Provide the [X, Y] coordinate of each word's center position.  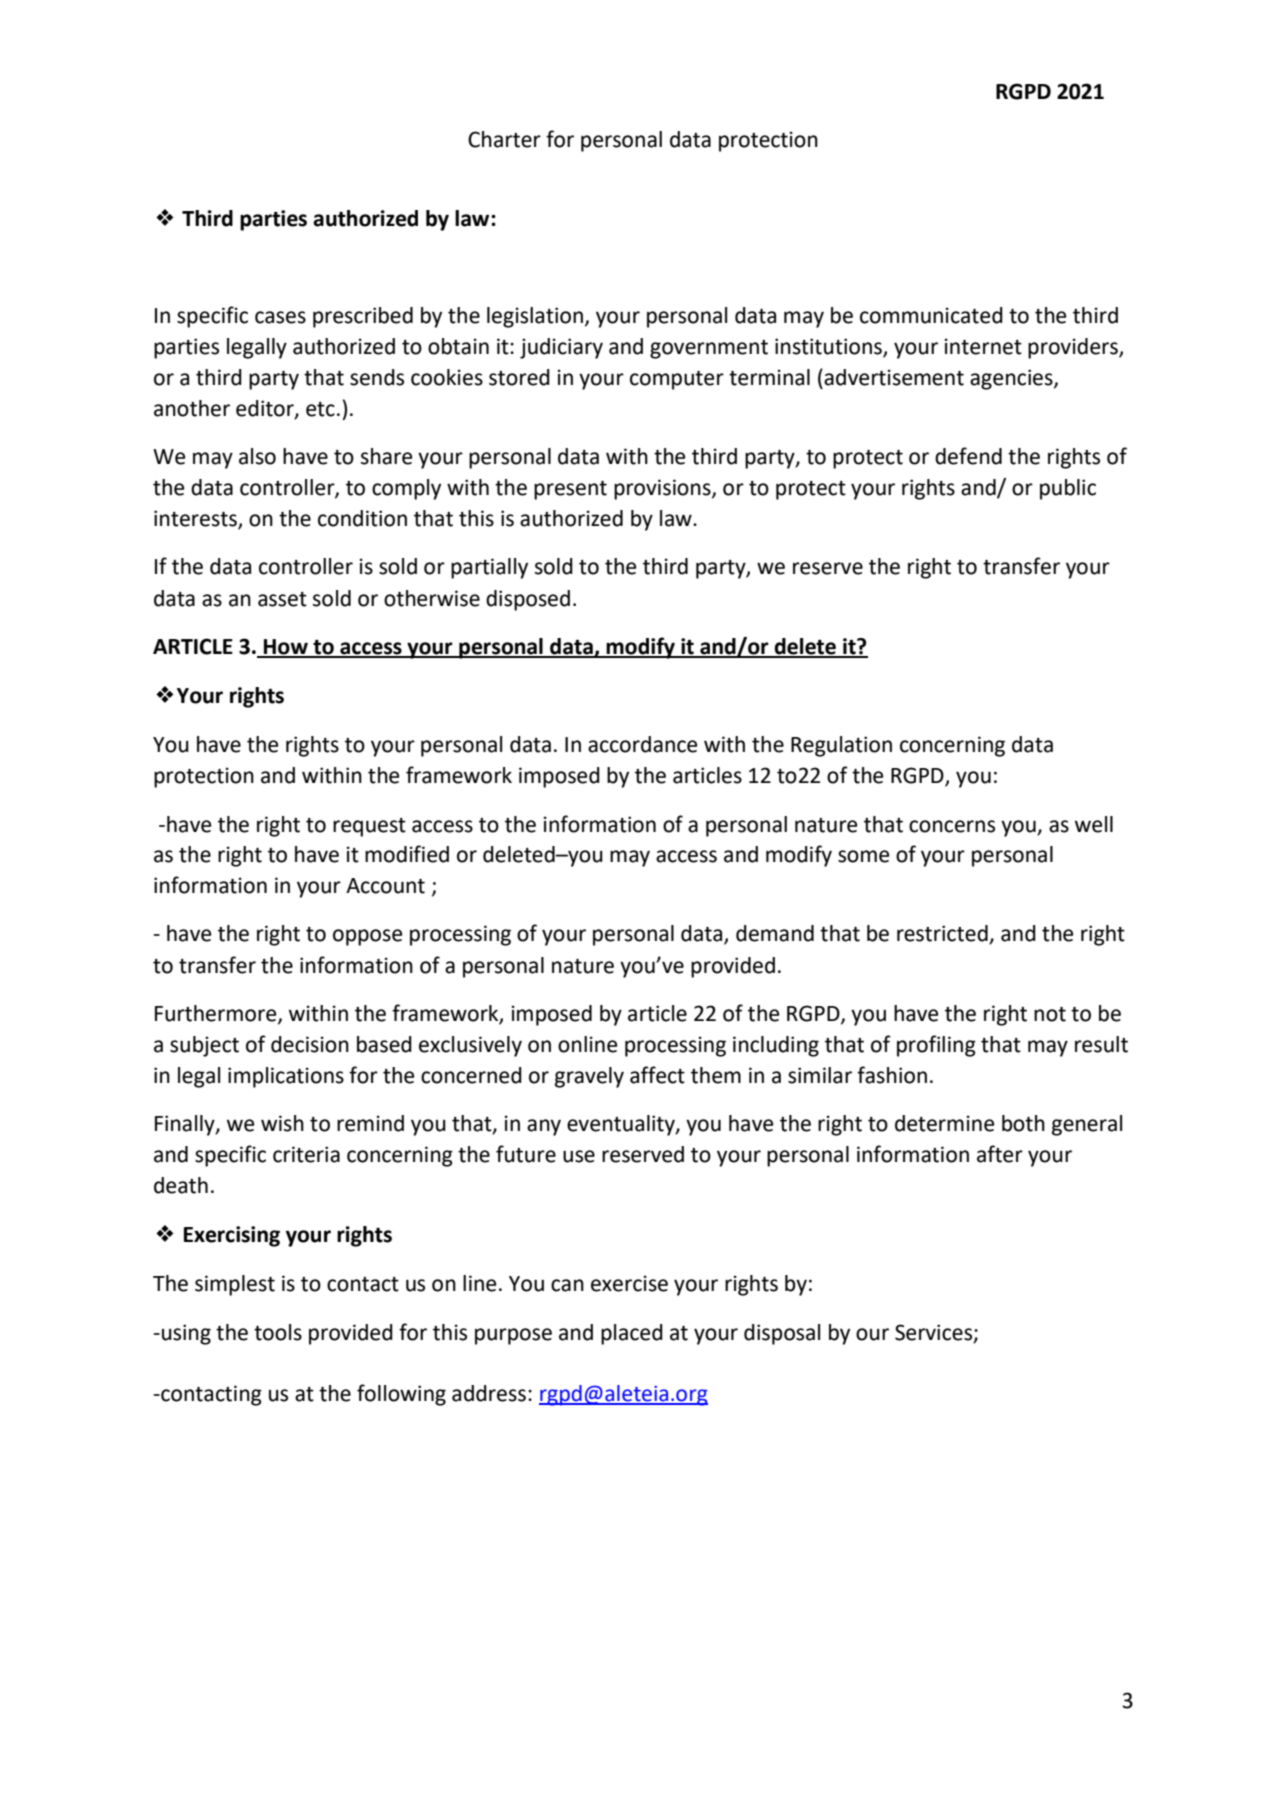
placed [632, 1334]
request [369, 827]
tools [278, 1332]
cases [280, 317]
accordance [642, 744]
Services [935, 1333]
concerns [952, 826]
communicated [931, 315]
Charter [504, 139]
